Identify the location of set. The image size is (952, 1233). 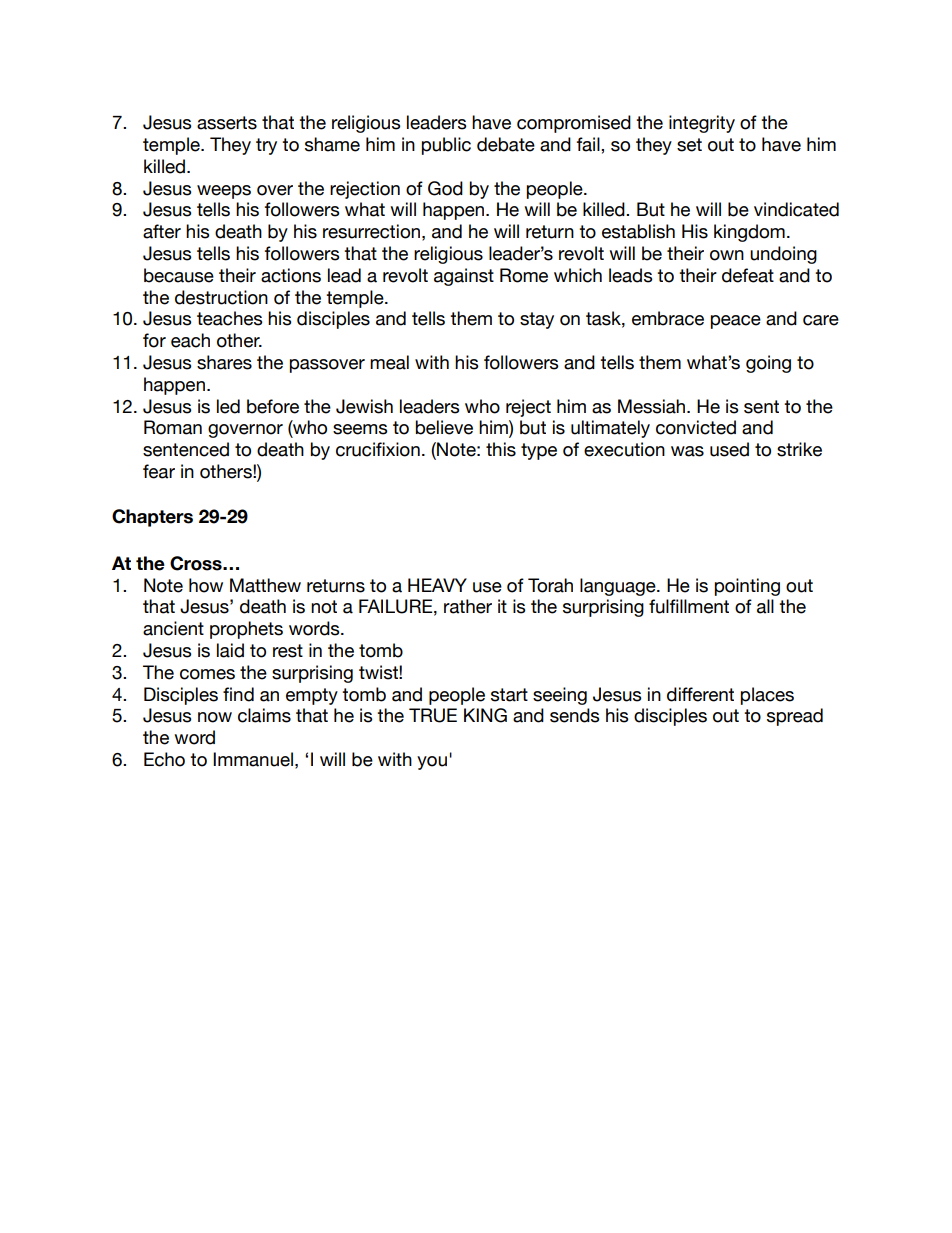
(689, 145).
